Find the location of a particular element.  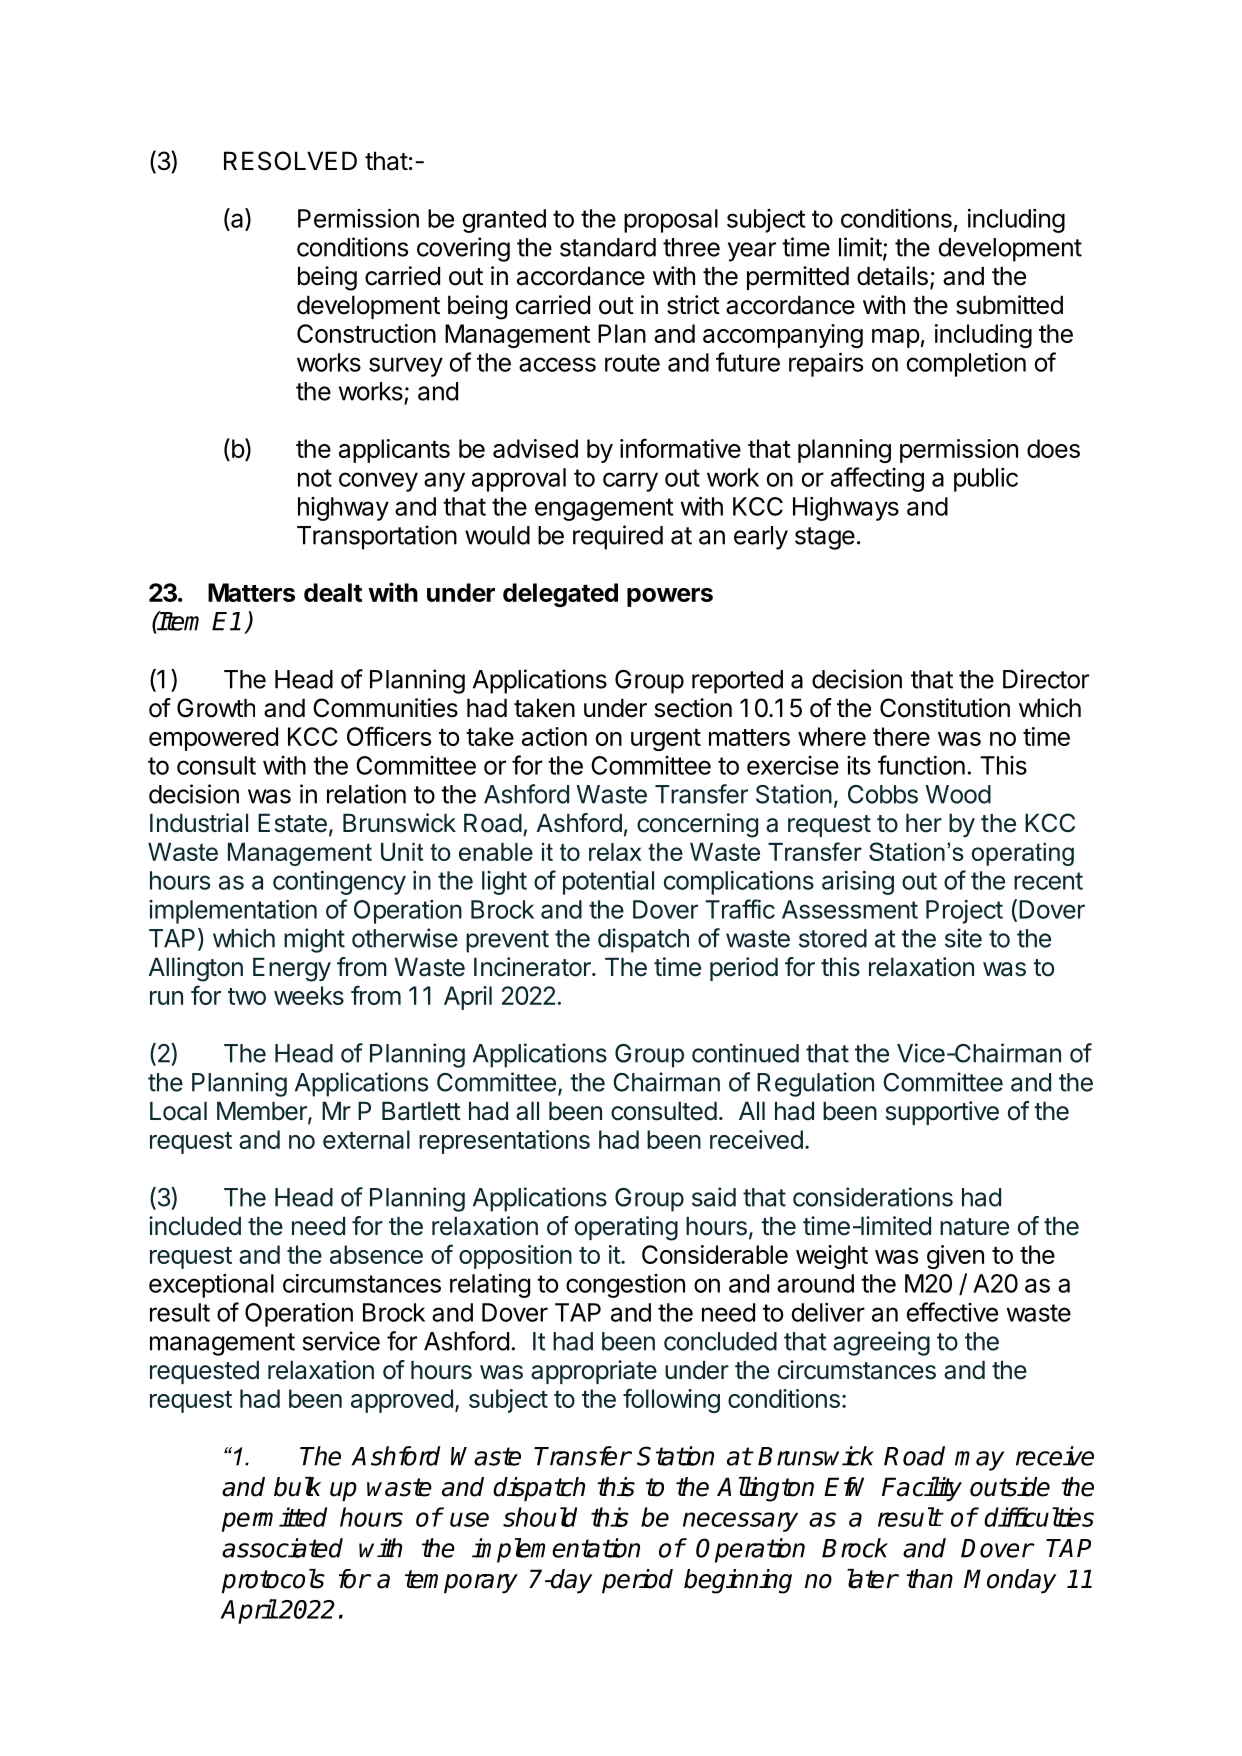

nature is located at coordinates (974, 1227).
